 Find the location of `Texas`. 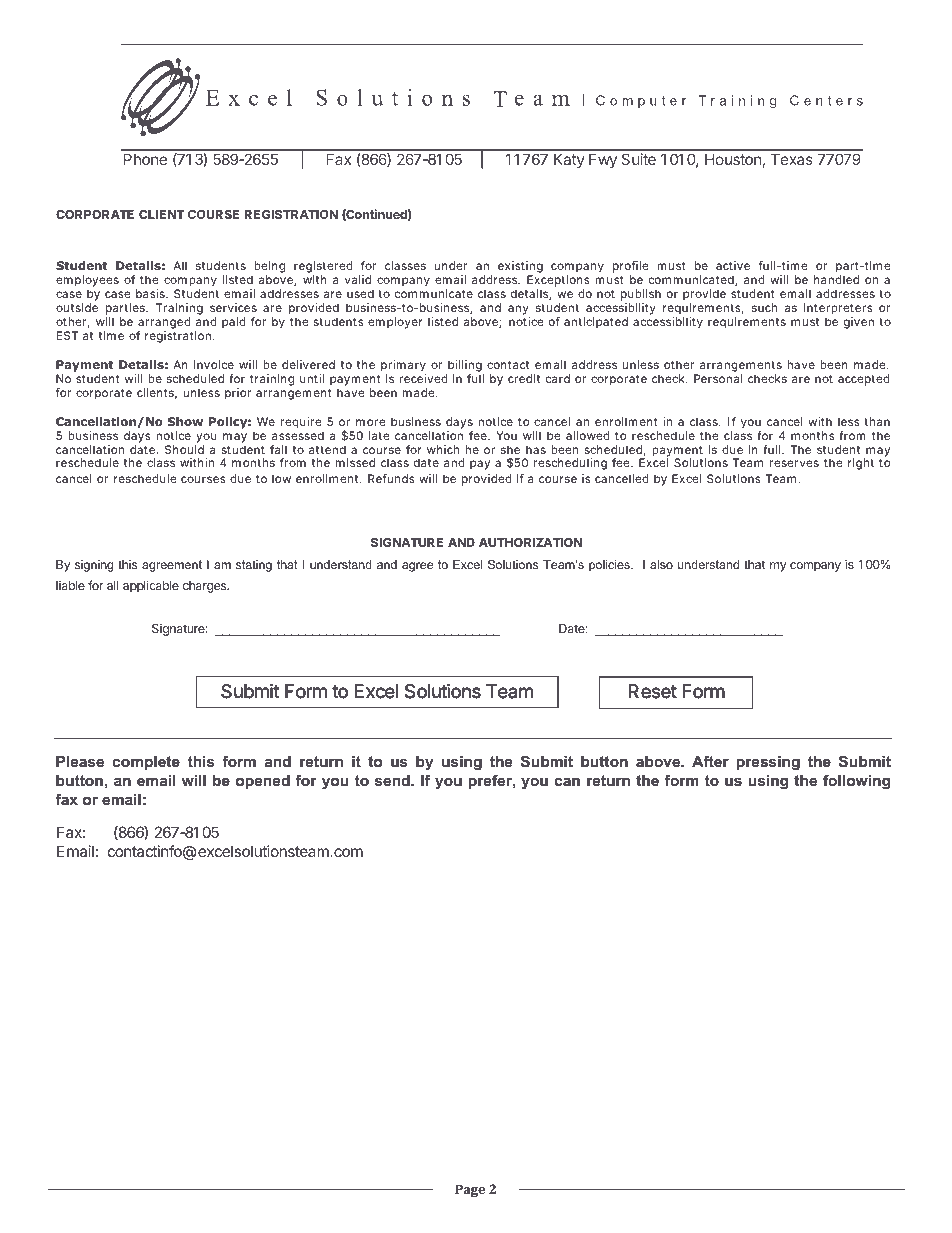

Texas is located at coordinates (792, 159).
